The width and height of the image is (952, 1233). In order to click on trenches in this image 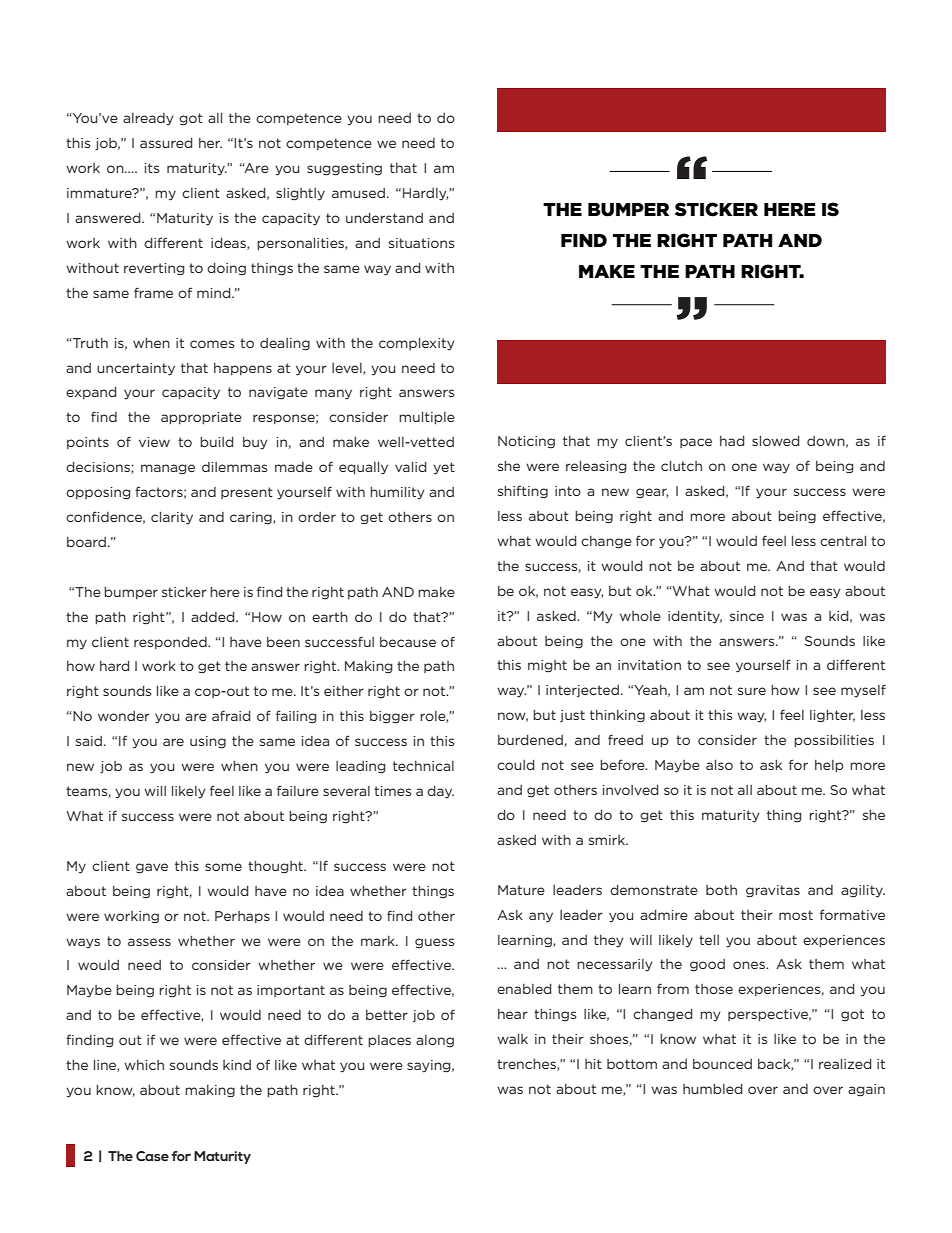, I will do `click(527, 1065)`.
